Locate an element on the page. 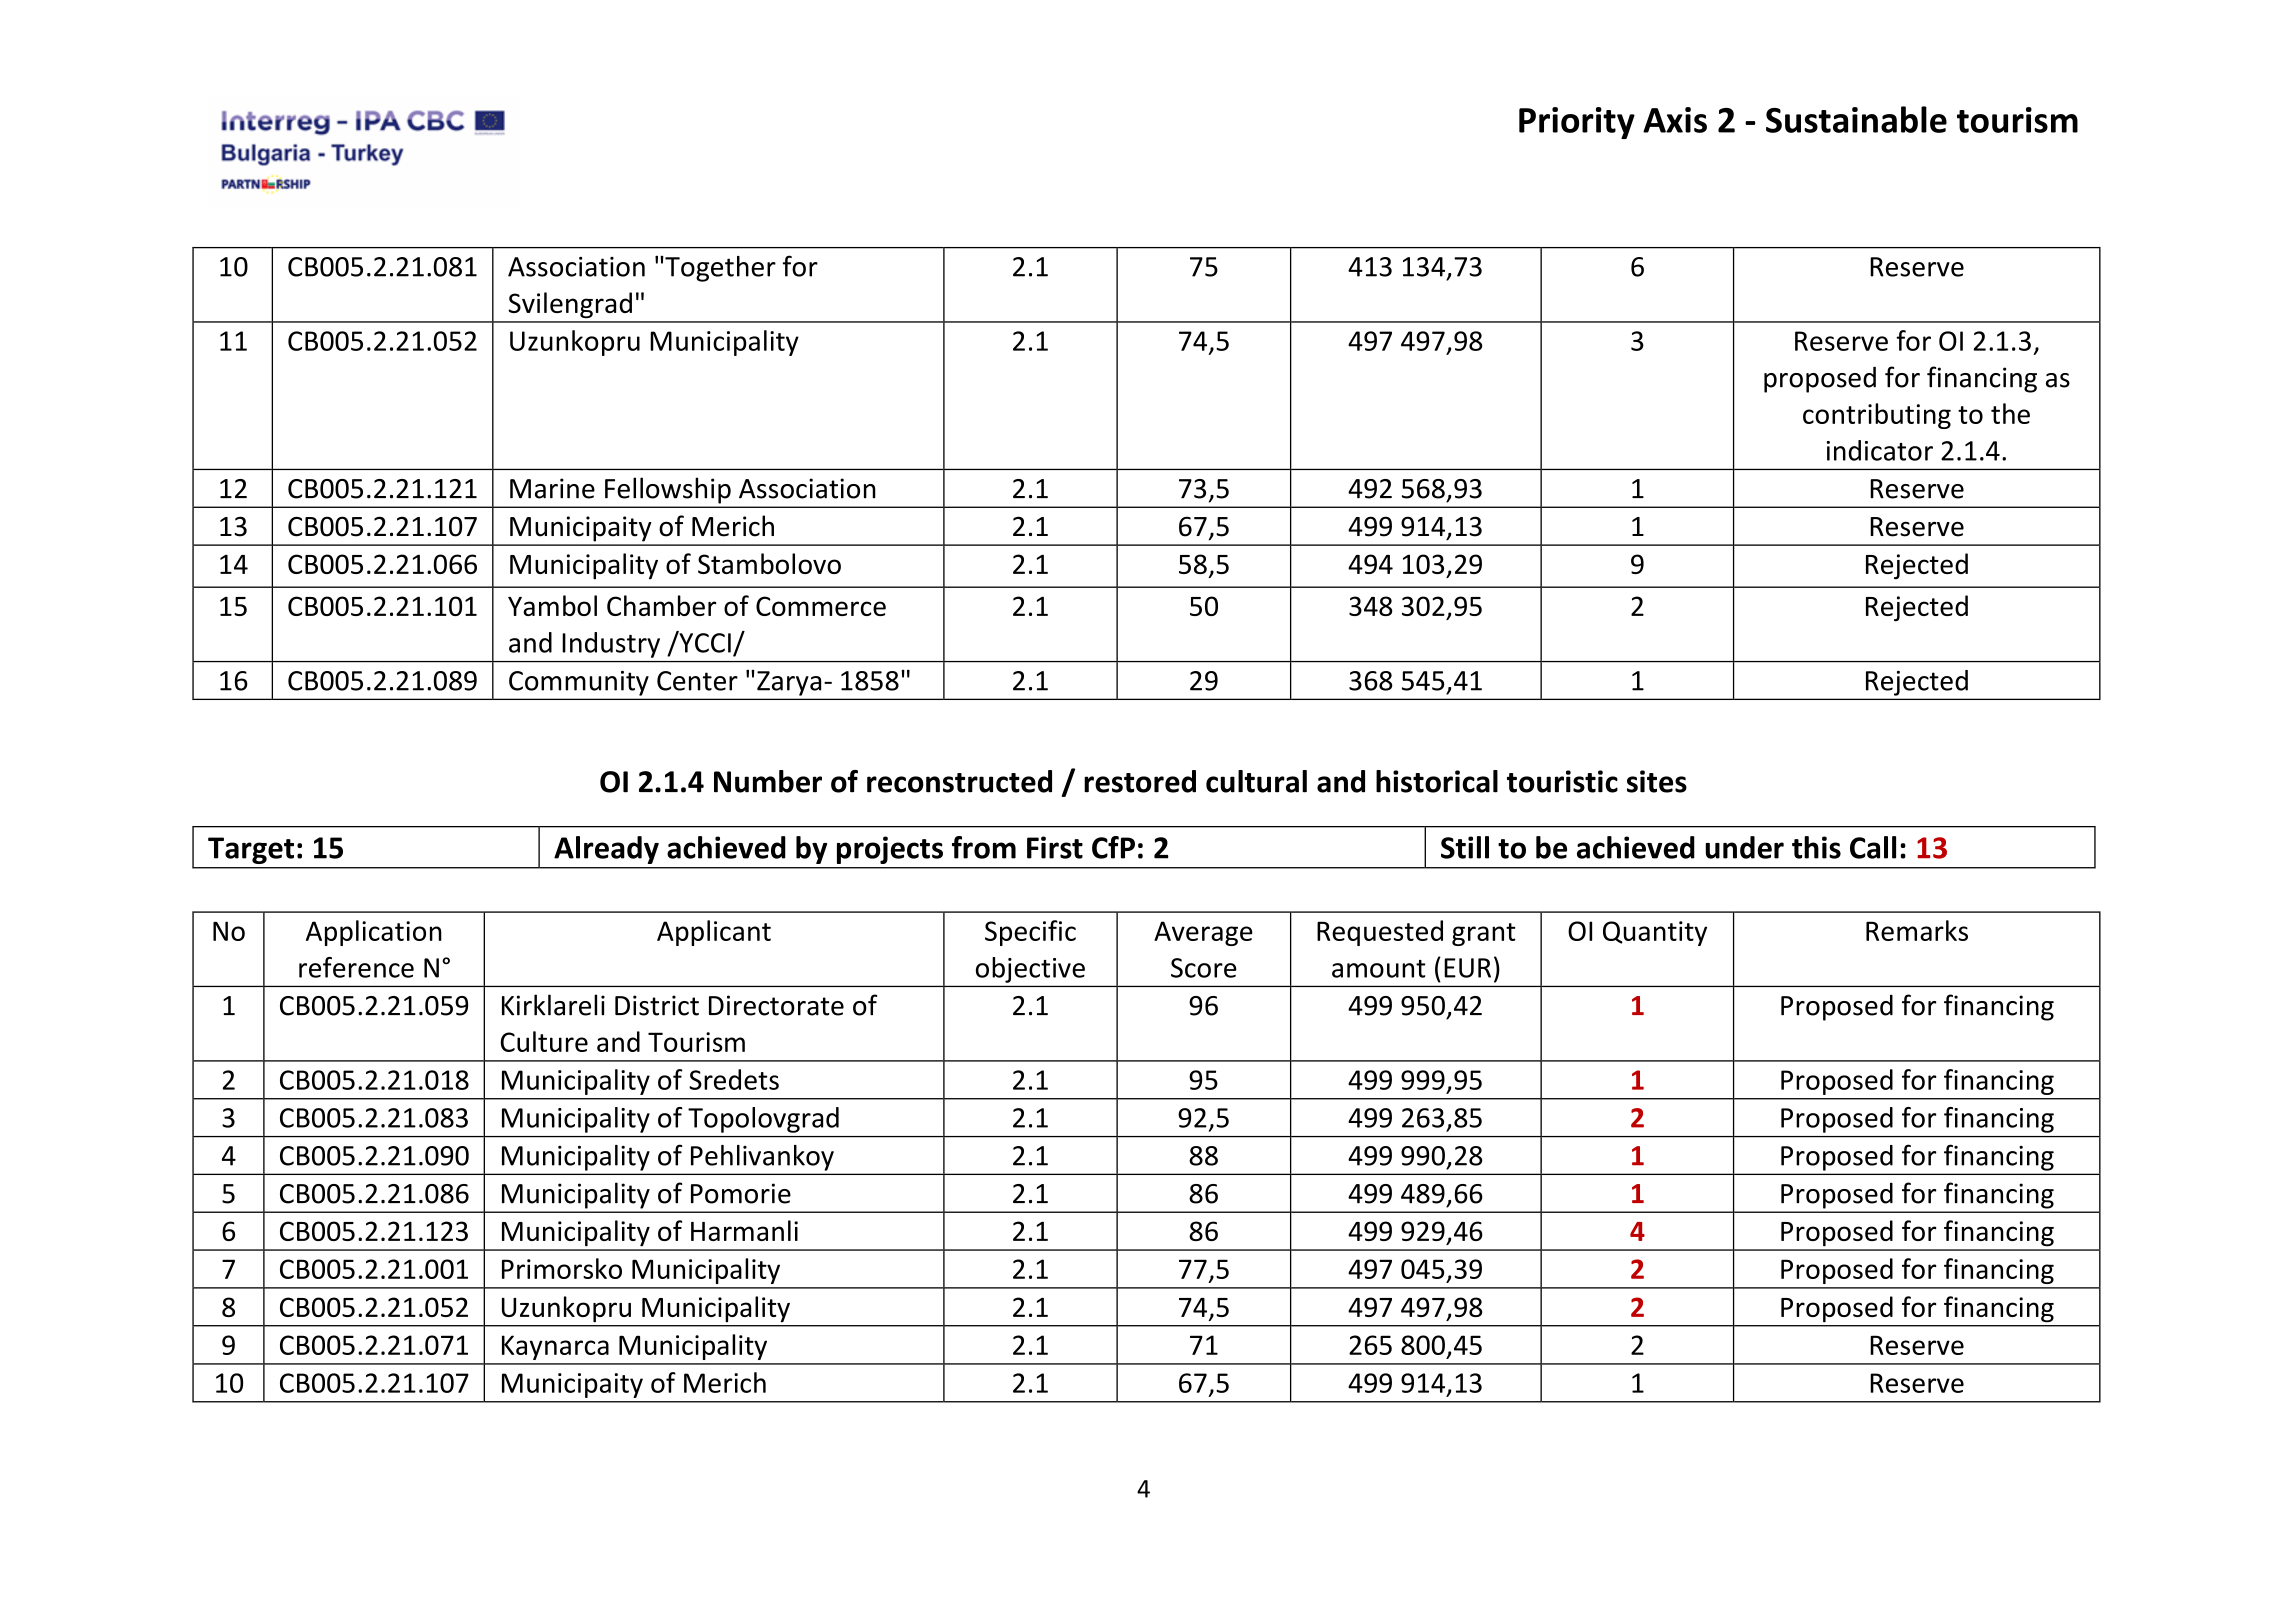  sites is located at coordinates (1657, 781).
